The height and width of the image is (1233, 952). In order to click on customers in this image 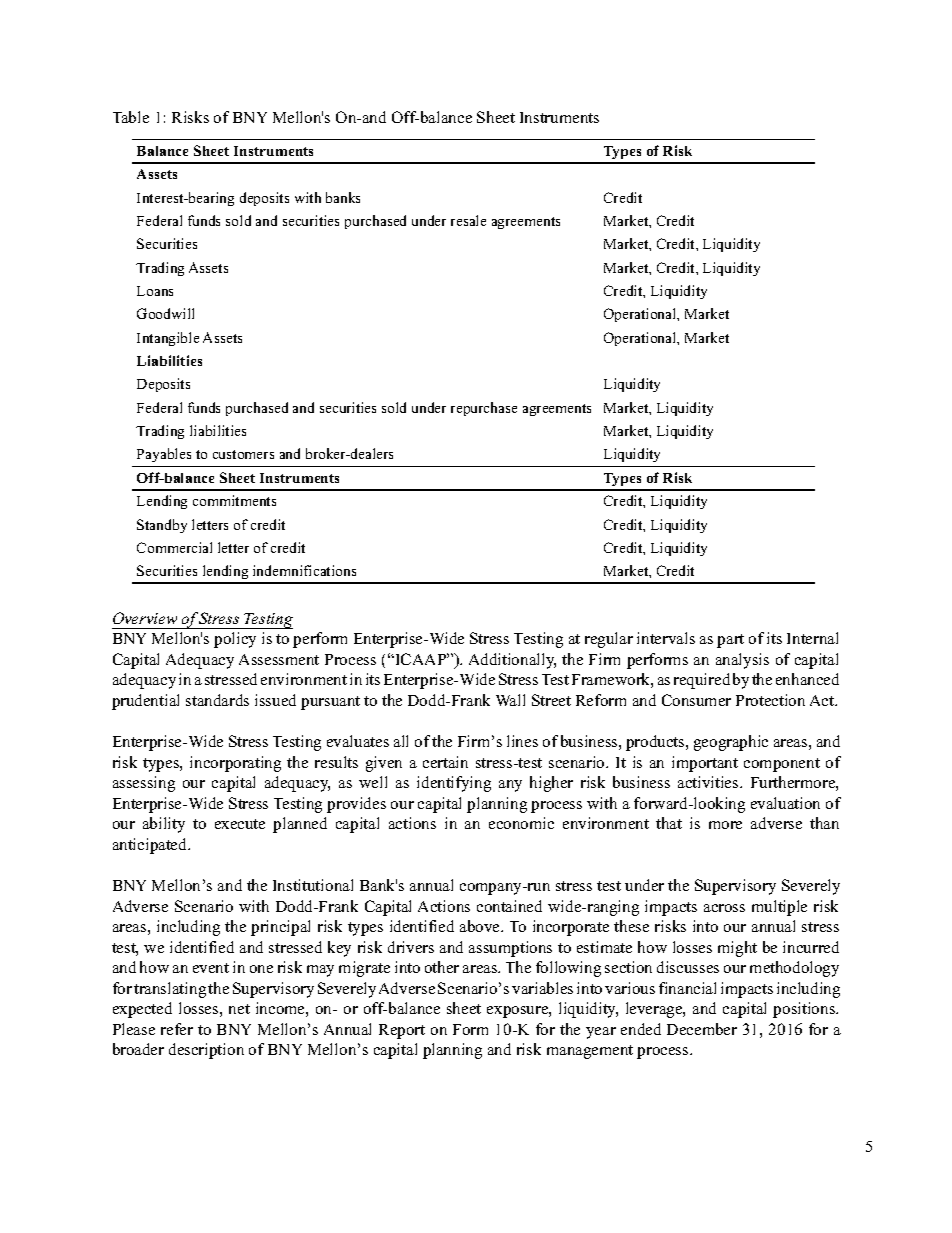, I will do `click(243, 454)`.
